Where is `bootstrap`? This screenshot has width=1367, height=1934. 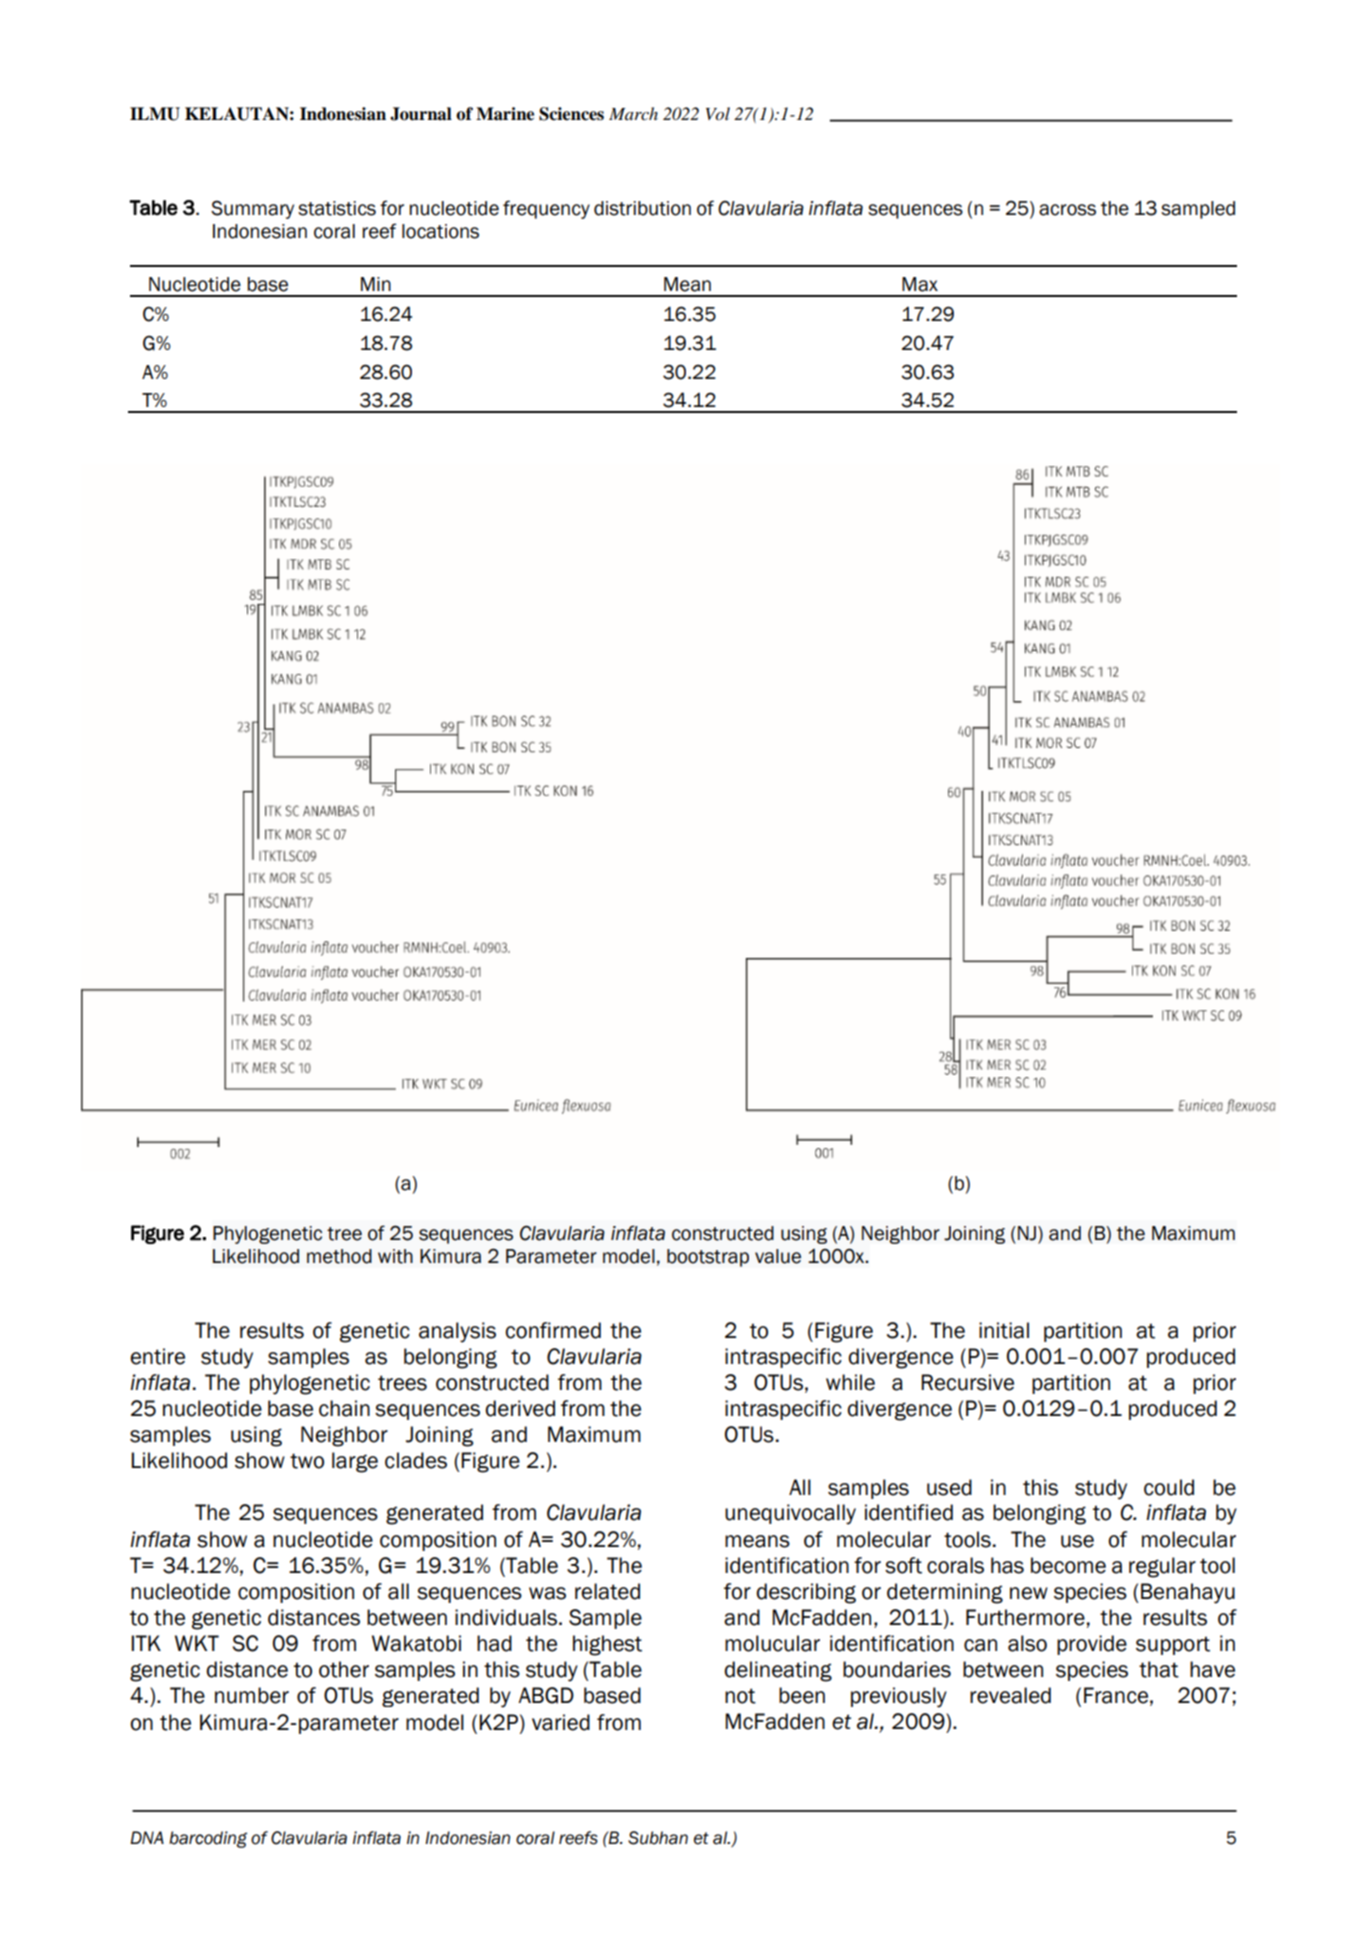 bootstrap is located at coordinates (708, 1258).
